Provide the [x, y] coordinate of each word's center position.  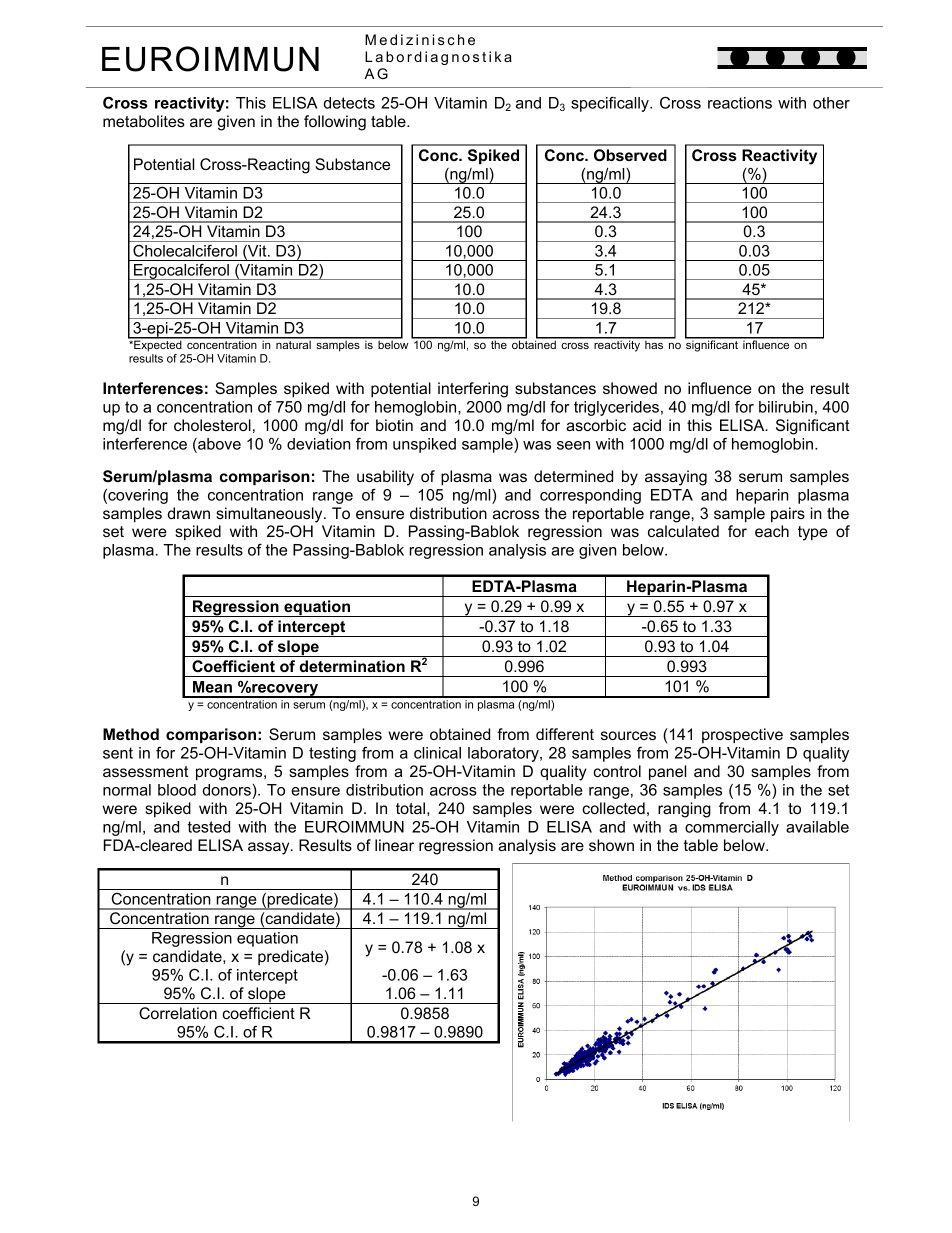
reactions [740, 103]
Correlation [178, 1013]
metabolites [144, 121]
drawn [189, 513]
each [772, 531]
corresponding [590, 496]
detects [349, 103]
